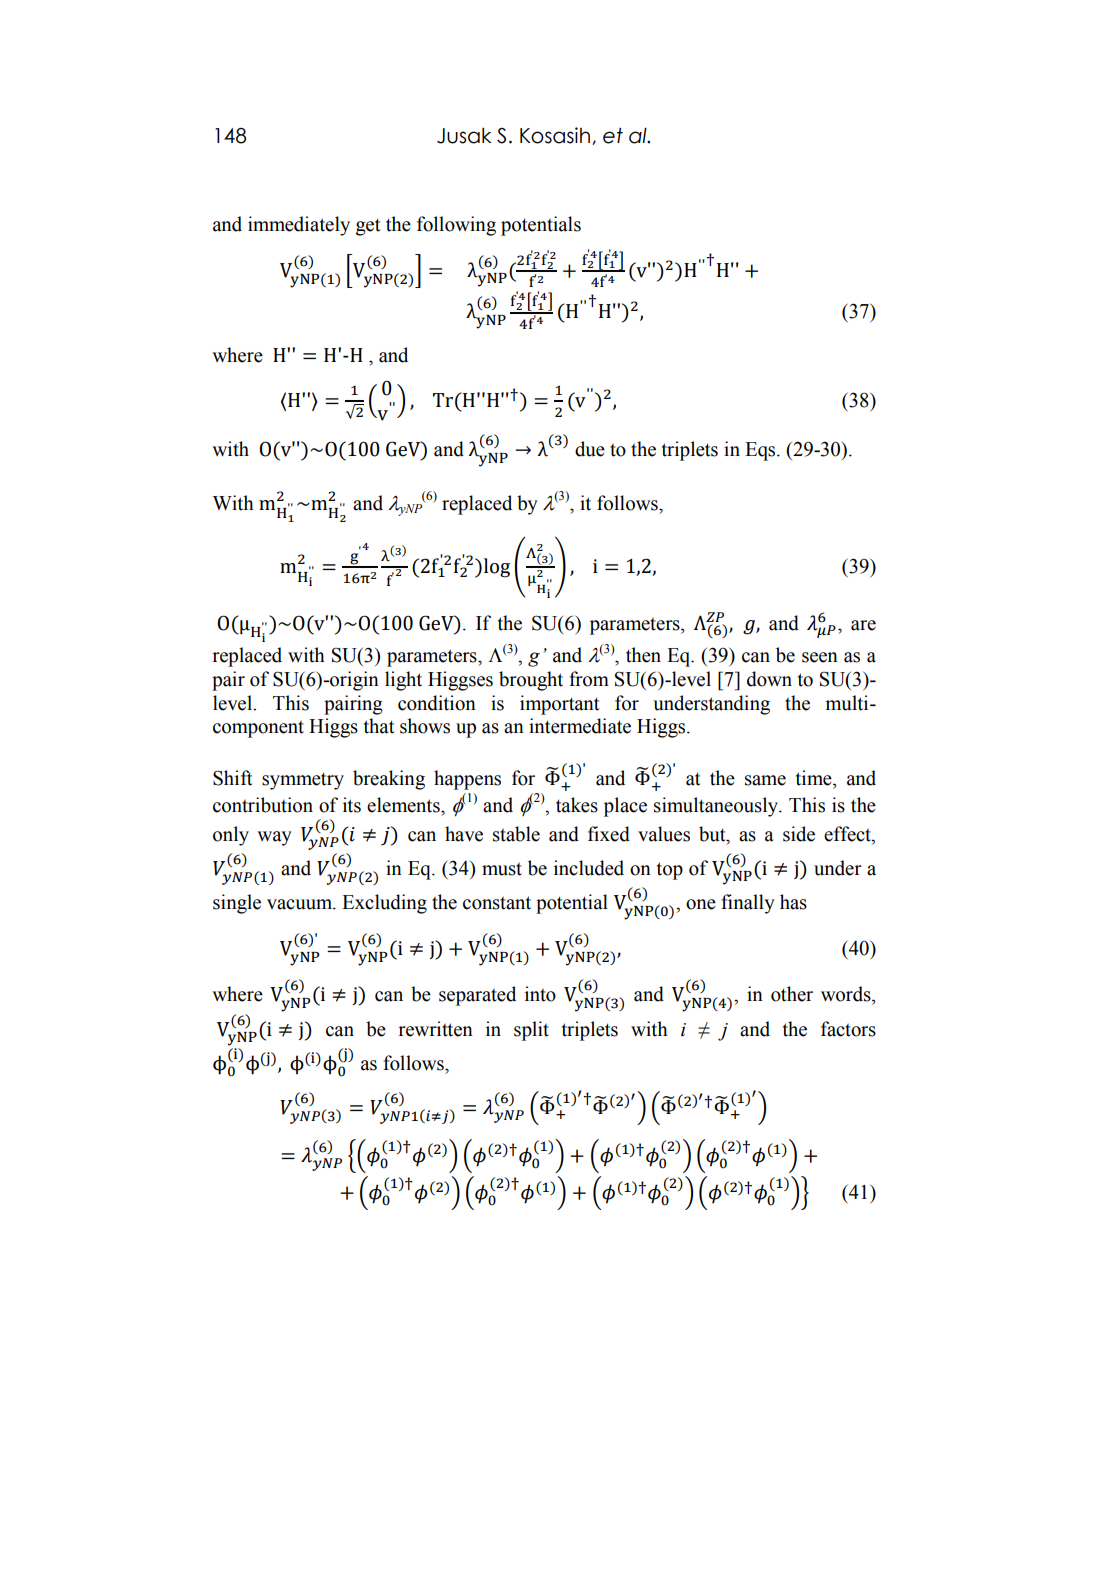  What do you see at coordinates (820, 657) in the screenshot?
I see `seen` at bounding box center [820, 657].
